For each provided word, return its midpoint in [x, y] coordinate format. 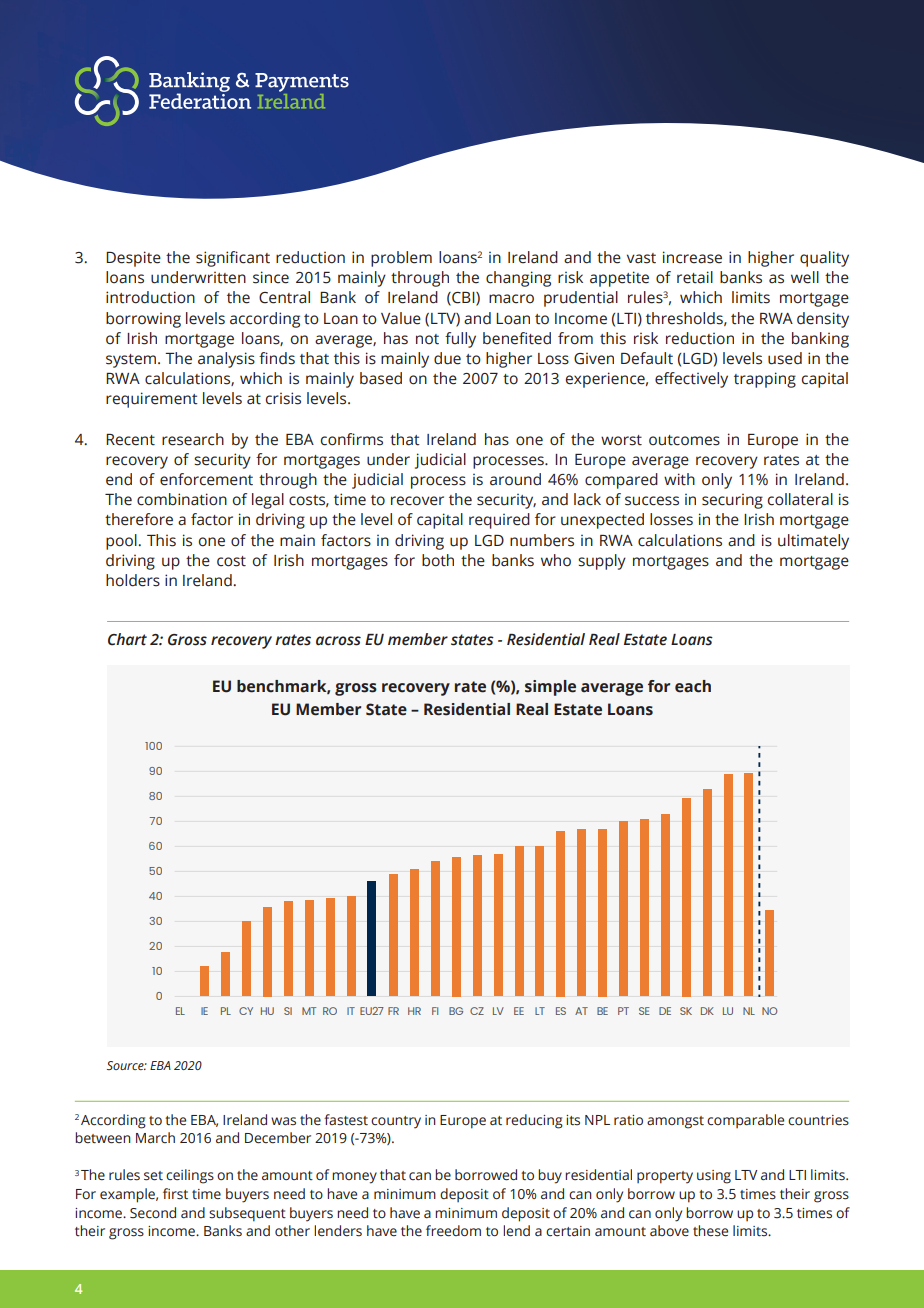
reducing [534, 1121]
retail [695, 277]
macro [511, 299]
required [499, 521]
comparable [745, 1121]
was [283, 1121]
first [175, 1194]
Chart [127, 639]
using [714, 1177]
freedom [453, 1231]
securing [732, 501]
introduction [150, 297]
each [693, 686]
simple [550, 688]
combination [182, 499]
